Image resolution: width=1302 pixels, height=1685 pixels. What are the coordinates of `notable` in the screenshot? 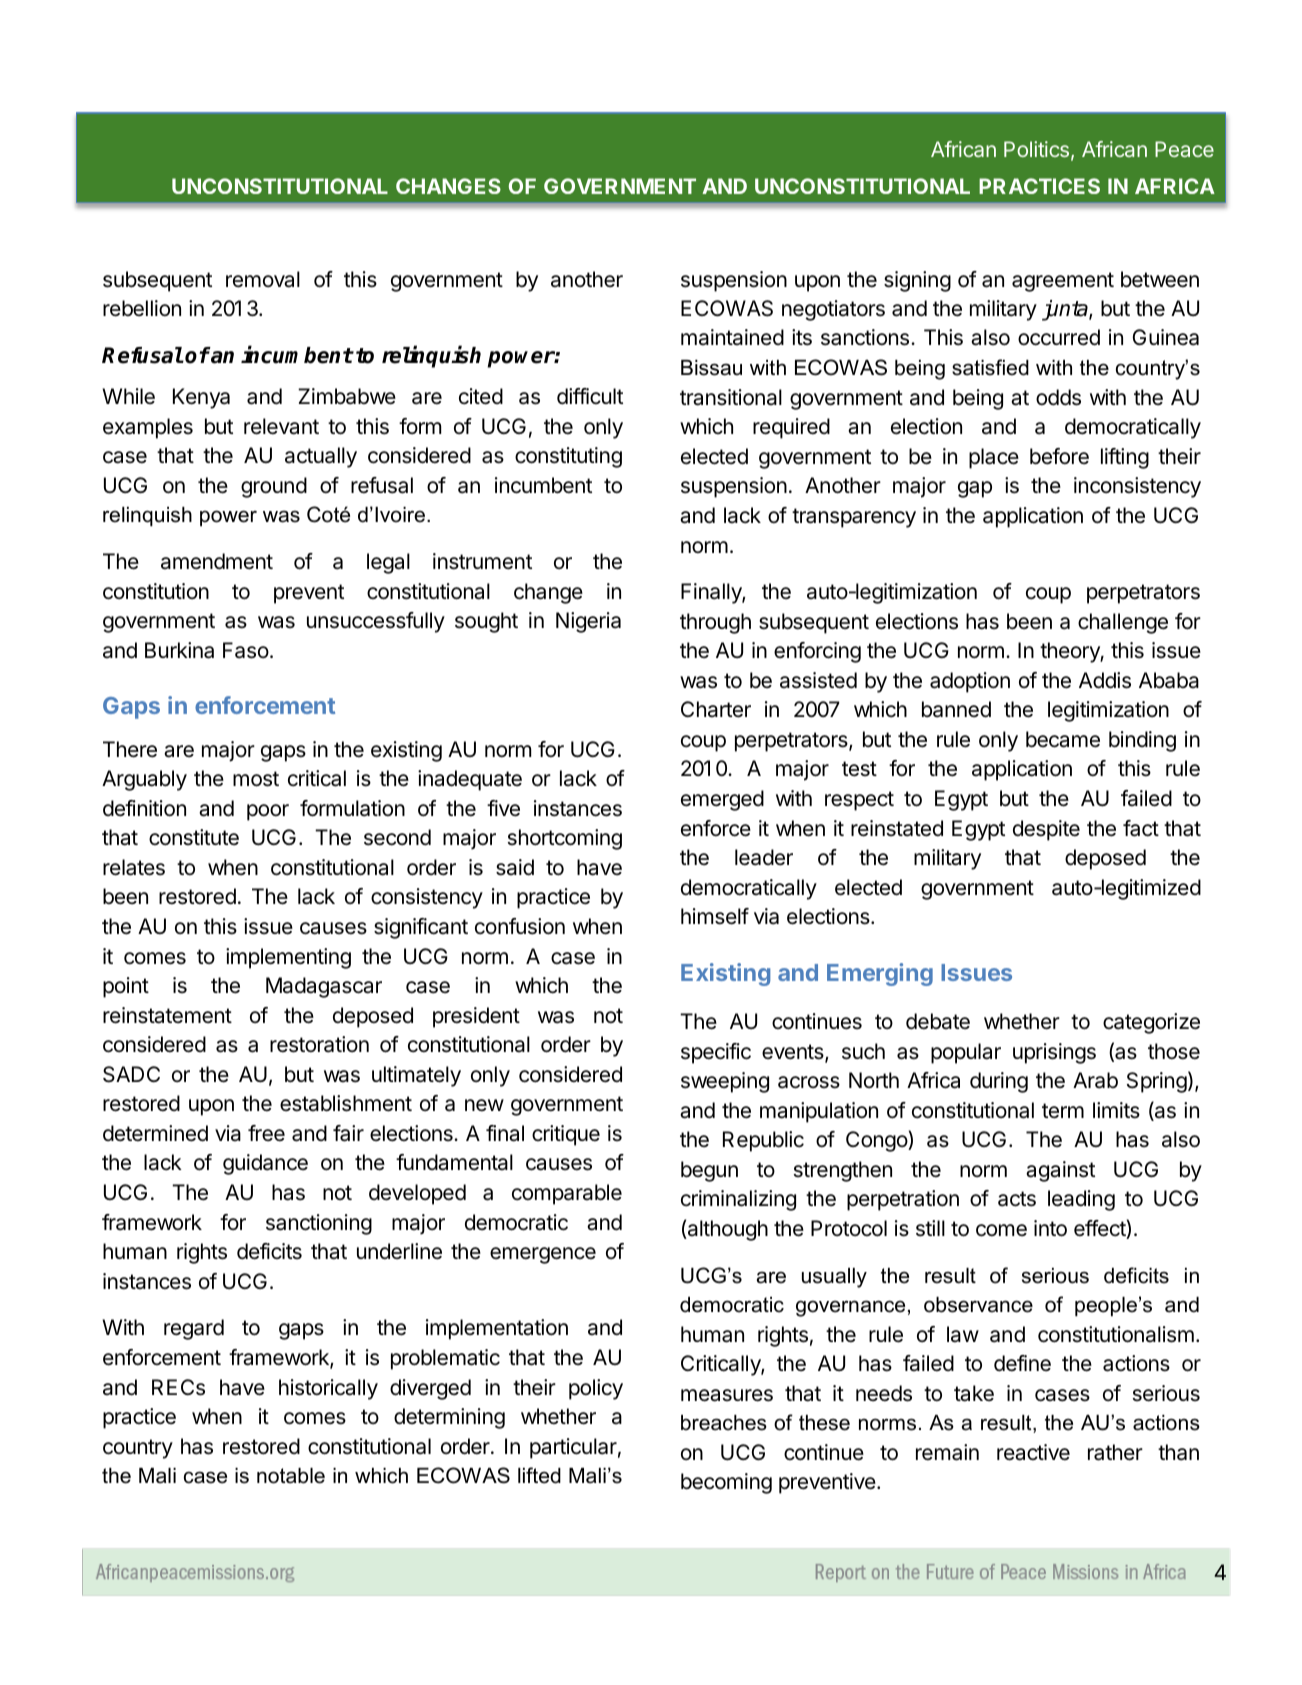 It's located at (291, 1476).
